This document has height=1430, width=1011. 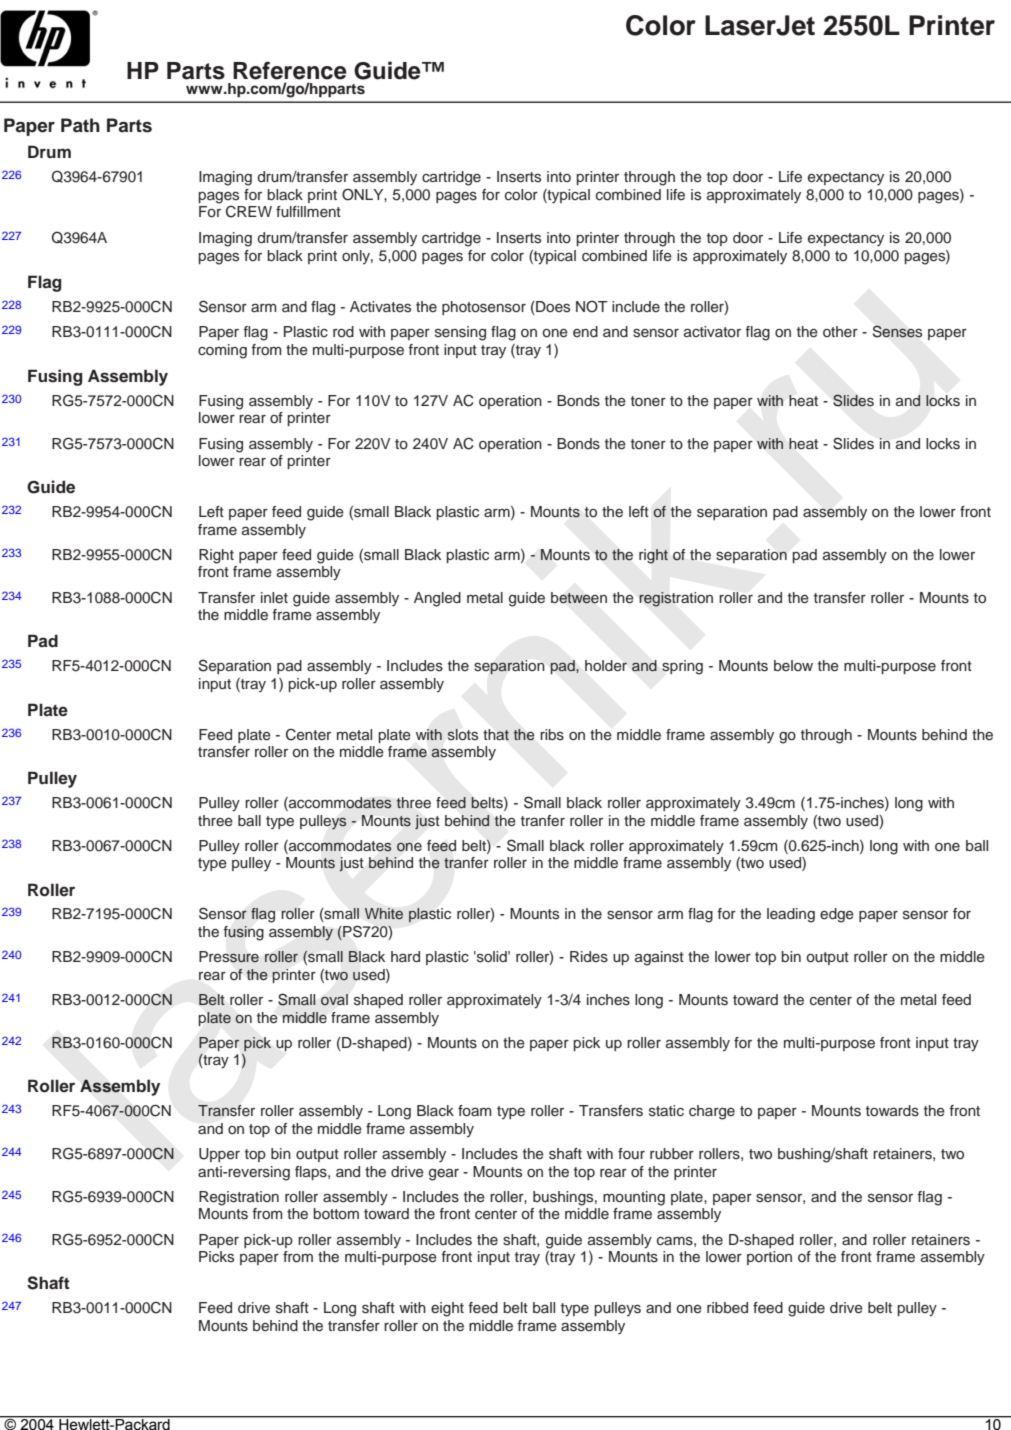 What do you see at coordinates (229, 957) in the document?
I see `Pressure` at bounding box center [229, 957].
